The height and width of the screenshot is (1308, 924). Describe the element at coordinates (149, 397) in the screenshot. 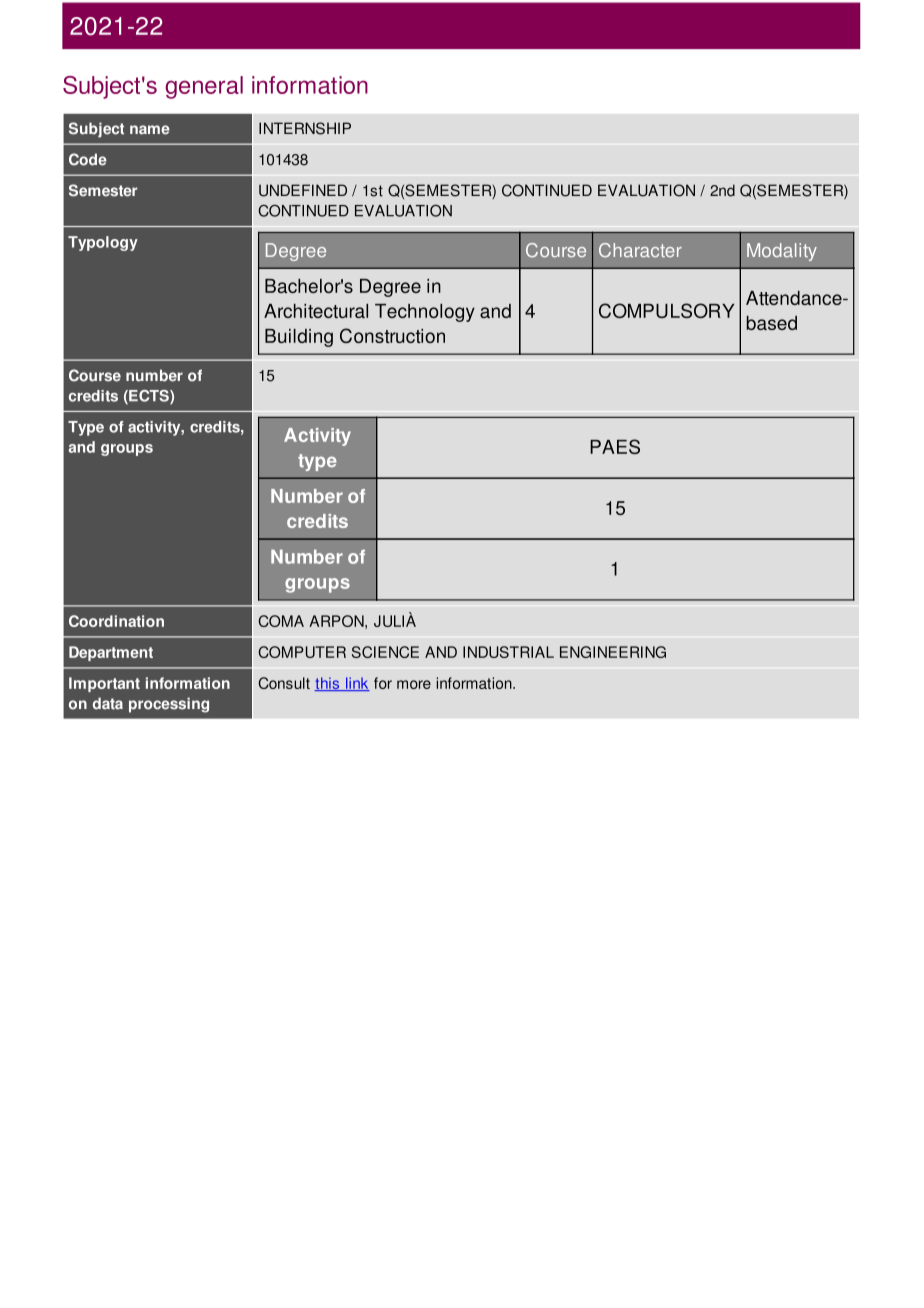

I see `ECTS` at that location.
